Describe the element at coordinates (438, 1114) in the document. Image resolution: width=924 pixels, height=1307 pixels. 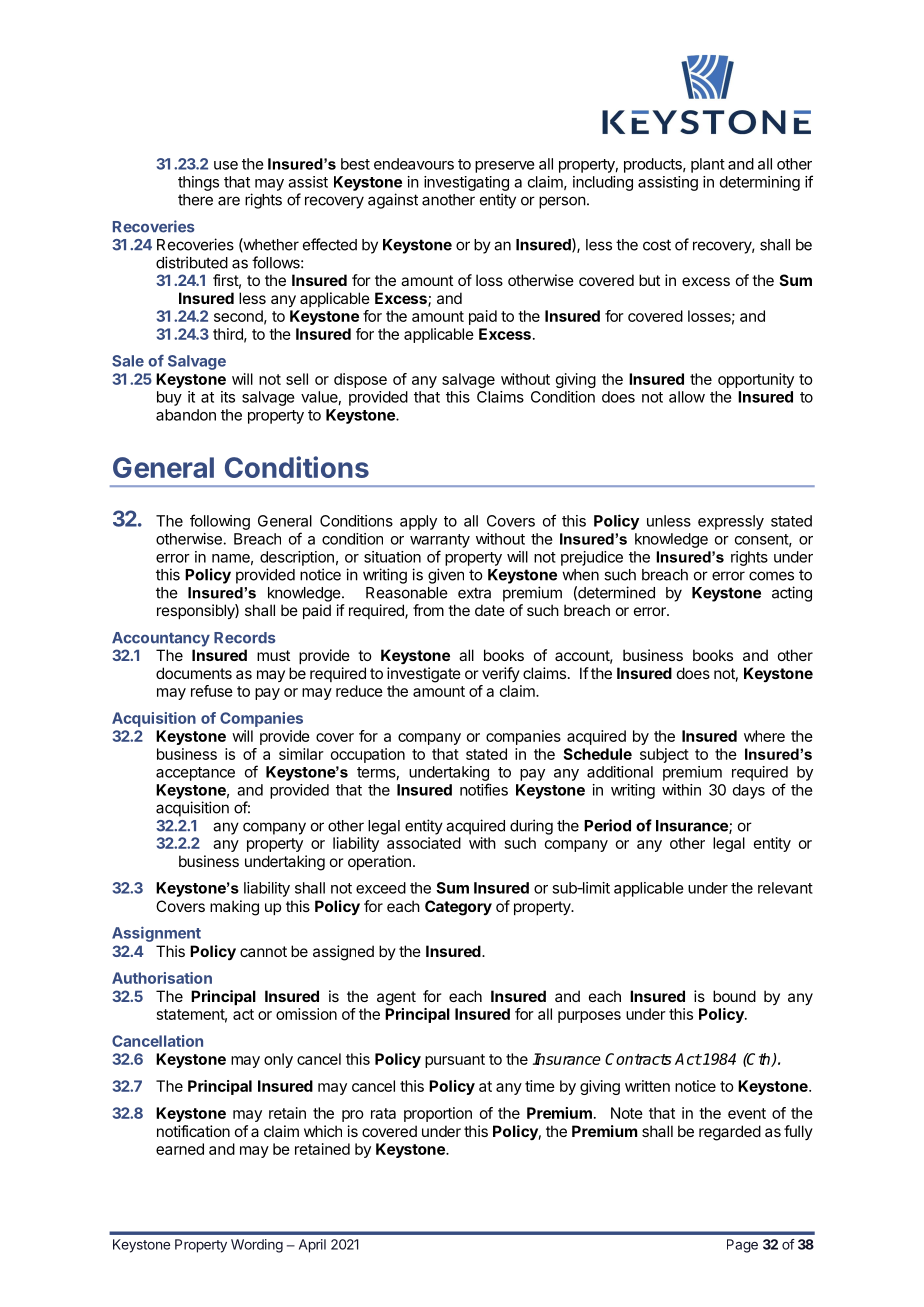
I see `proportion` at that location.
